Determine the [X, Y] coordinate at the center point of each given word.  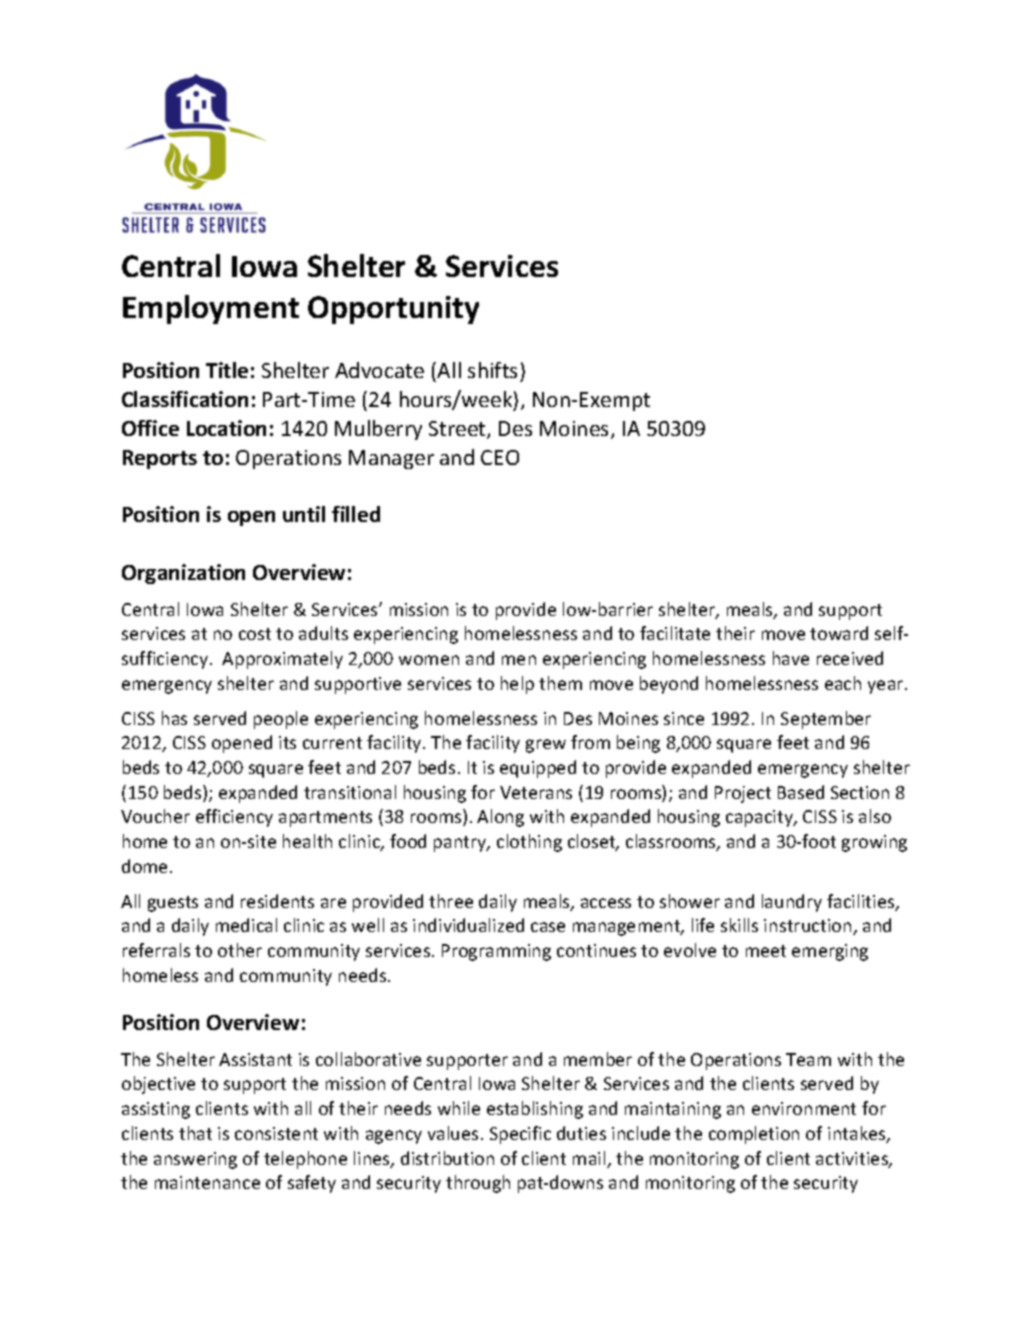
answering [195, 1160]
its [287, 742]
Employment [211, 309]
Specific [520, 1135]
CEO [500, 457]
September [826, 720]
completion [754, 1135]
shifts [492, 370]
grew [546, 746]
